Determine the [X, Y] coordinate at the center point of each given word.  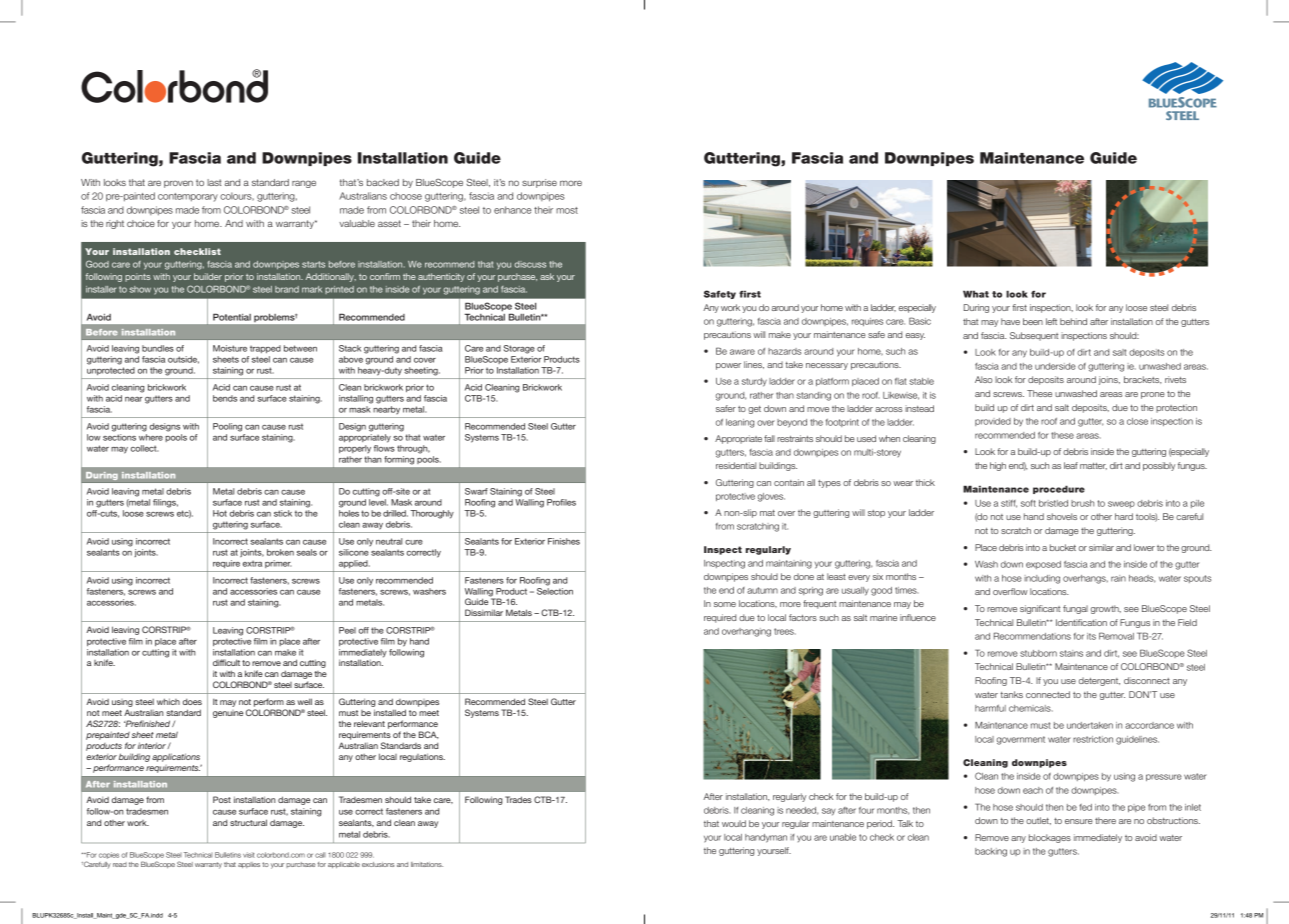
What [976, 294]
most [567, 210]
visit [249, 855]
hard [1124, 516]
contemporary [188, 197]
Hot [220, 513]
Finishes [564, 541]
